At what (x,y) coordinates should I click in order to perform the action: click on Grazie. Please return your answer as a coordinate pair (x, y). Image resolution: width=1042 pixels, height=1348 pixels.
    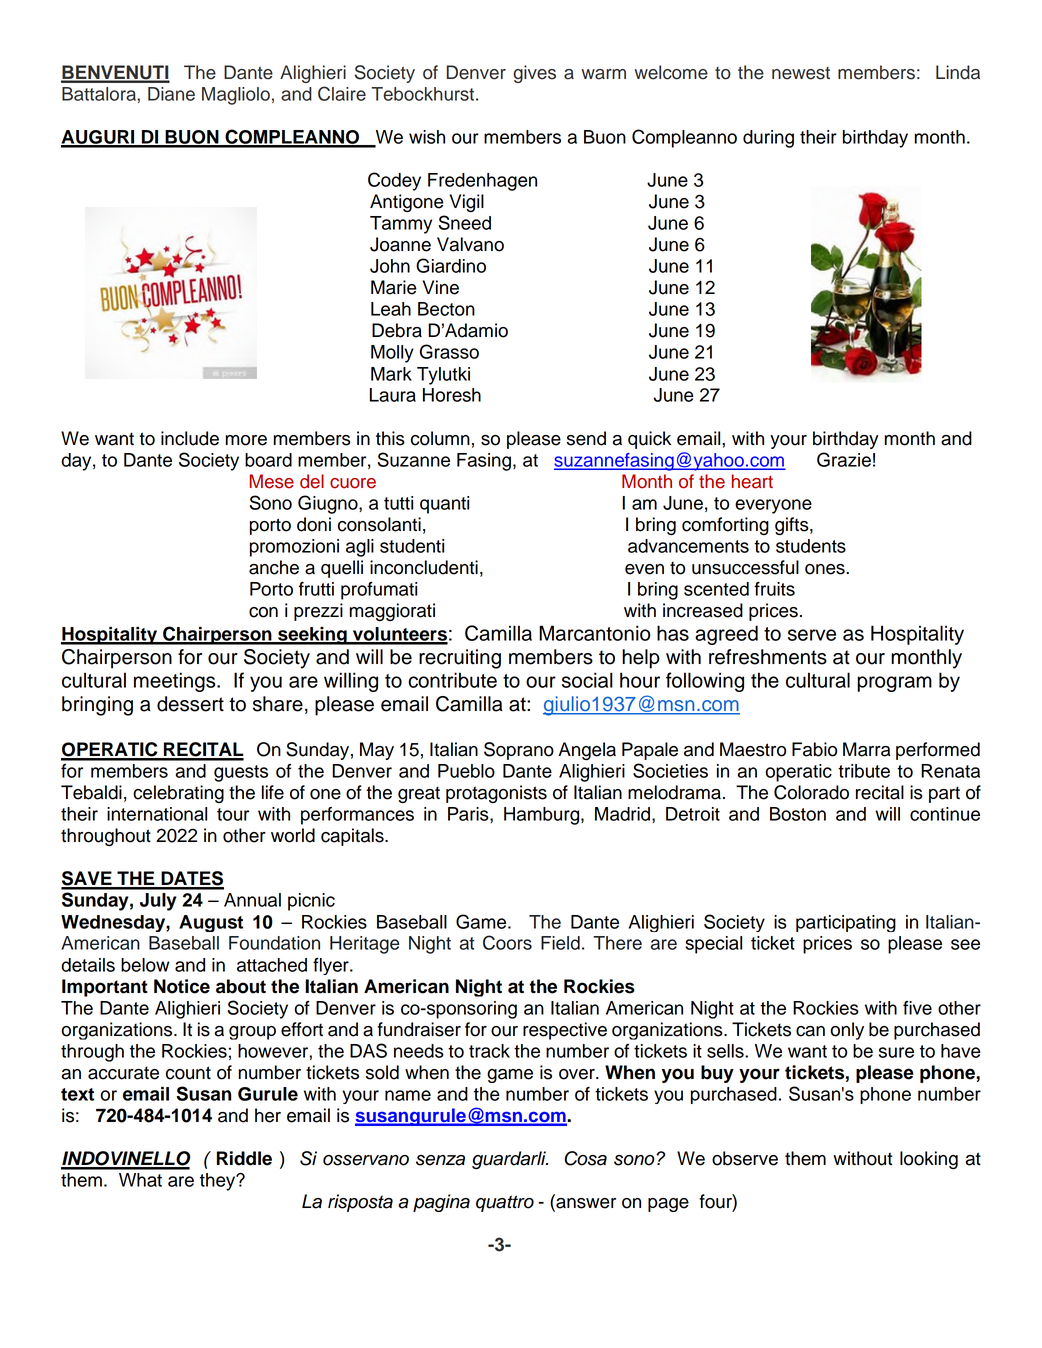
    Looking at the image, I should click on (844, 459).
